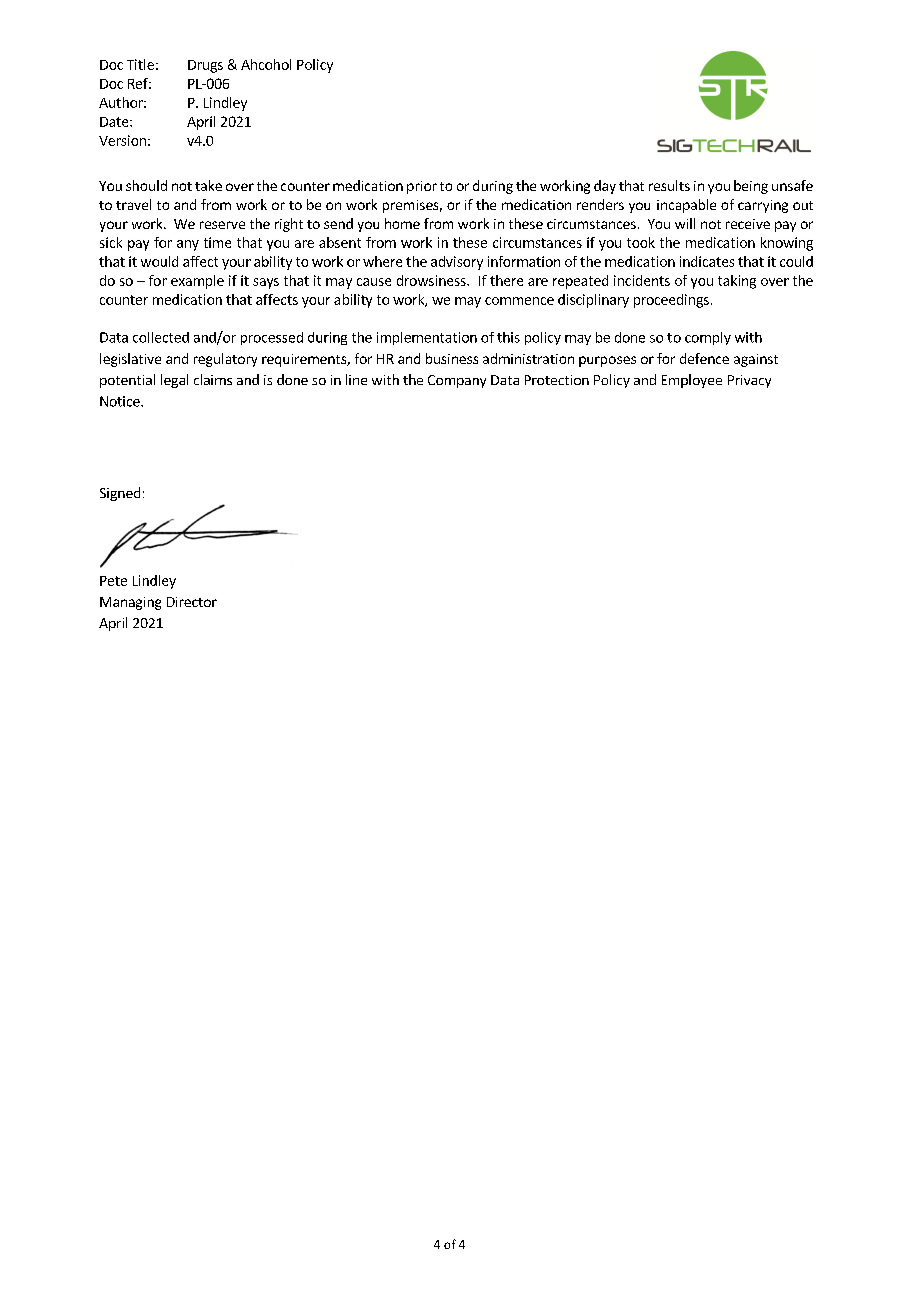 Image resolution: width=924 pixels, height=1307 pixels. I want to click on drowsiness, so click(432, 280).
